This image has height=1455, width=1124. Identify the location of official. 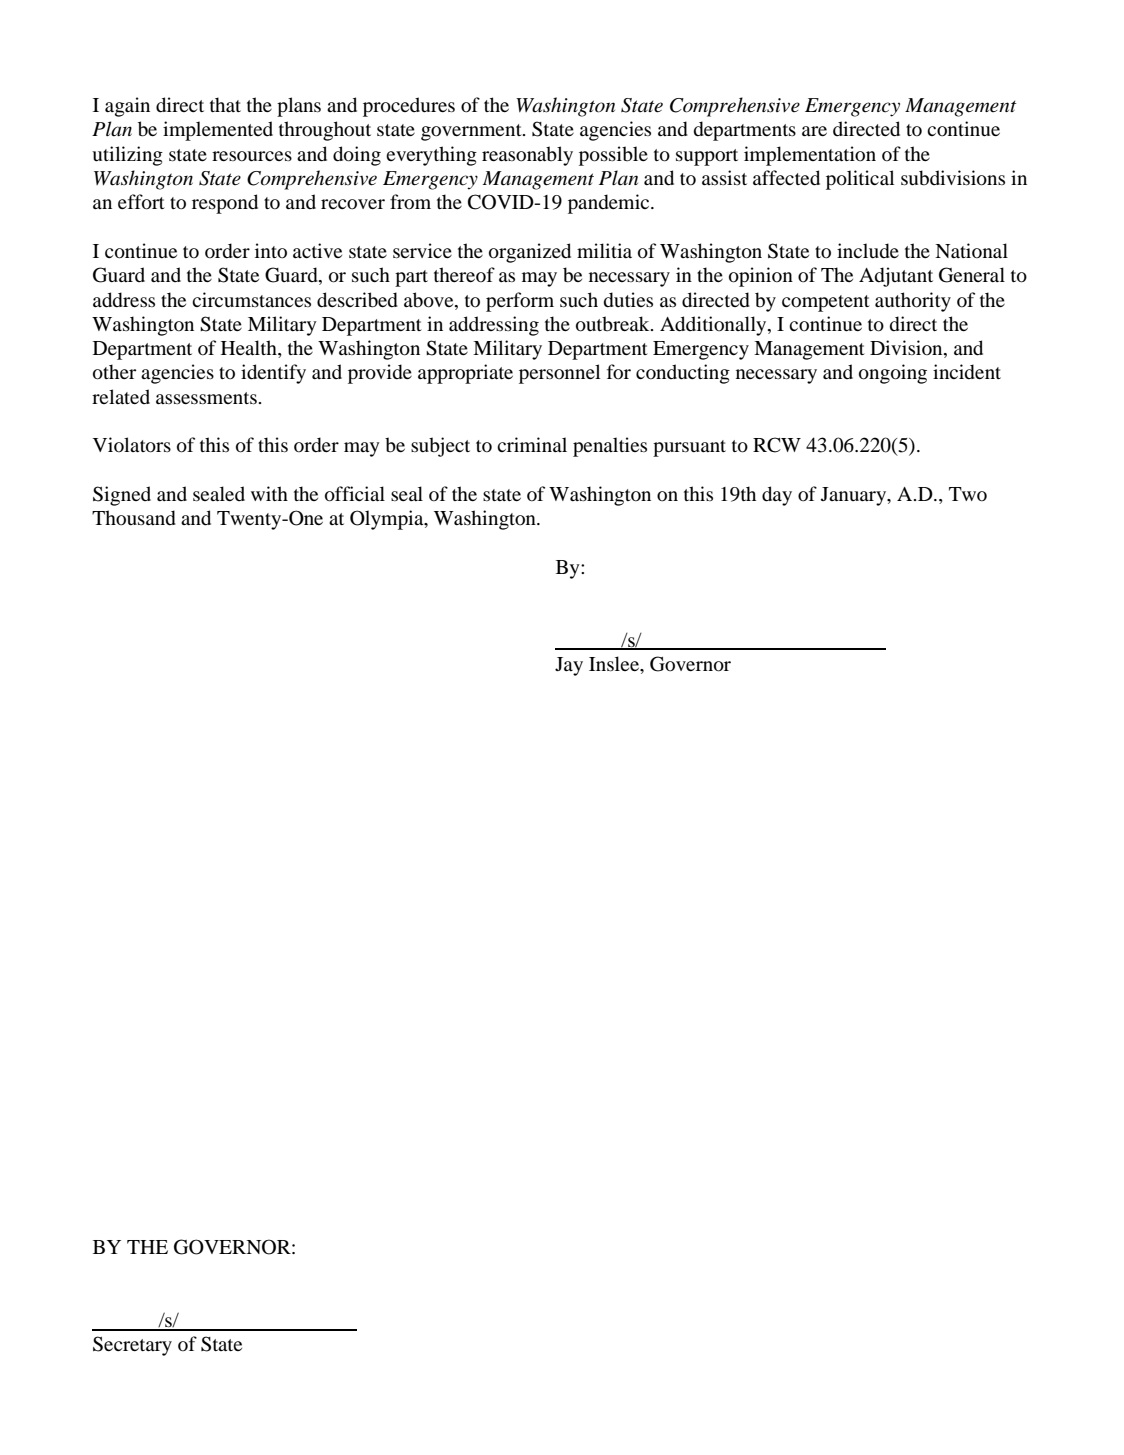
(355, 494).
